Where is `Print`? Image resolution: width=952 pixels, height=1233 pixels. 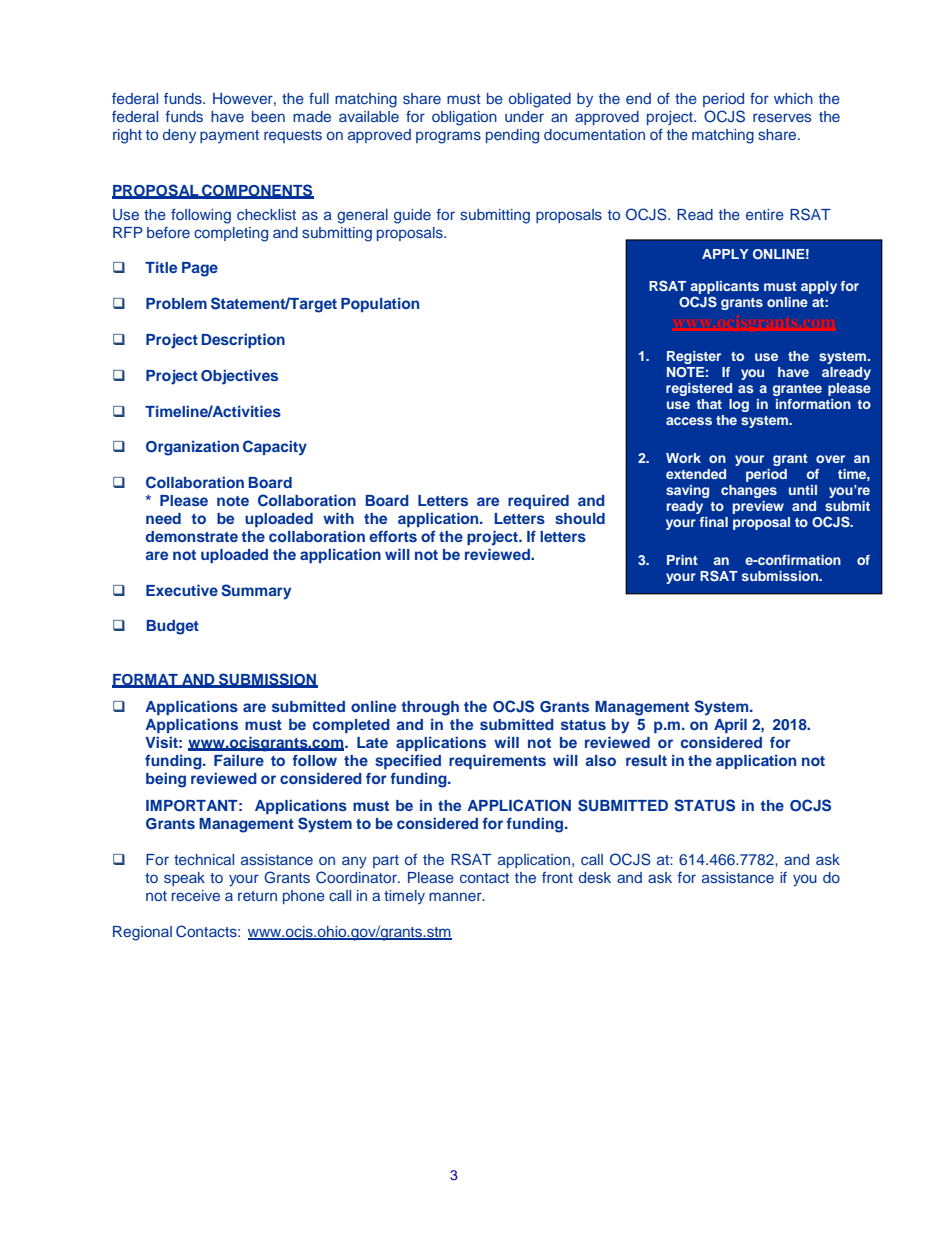 Print is located at coordinates (682, 560).
